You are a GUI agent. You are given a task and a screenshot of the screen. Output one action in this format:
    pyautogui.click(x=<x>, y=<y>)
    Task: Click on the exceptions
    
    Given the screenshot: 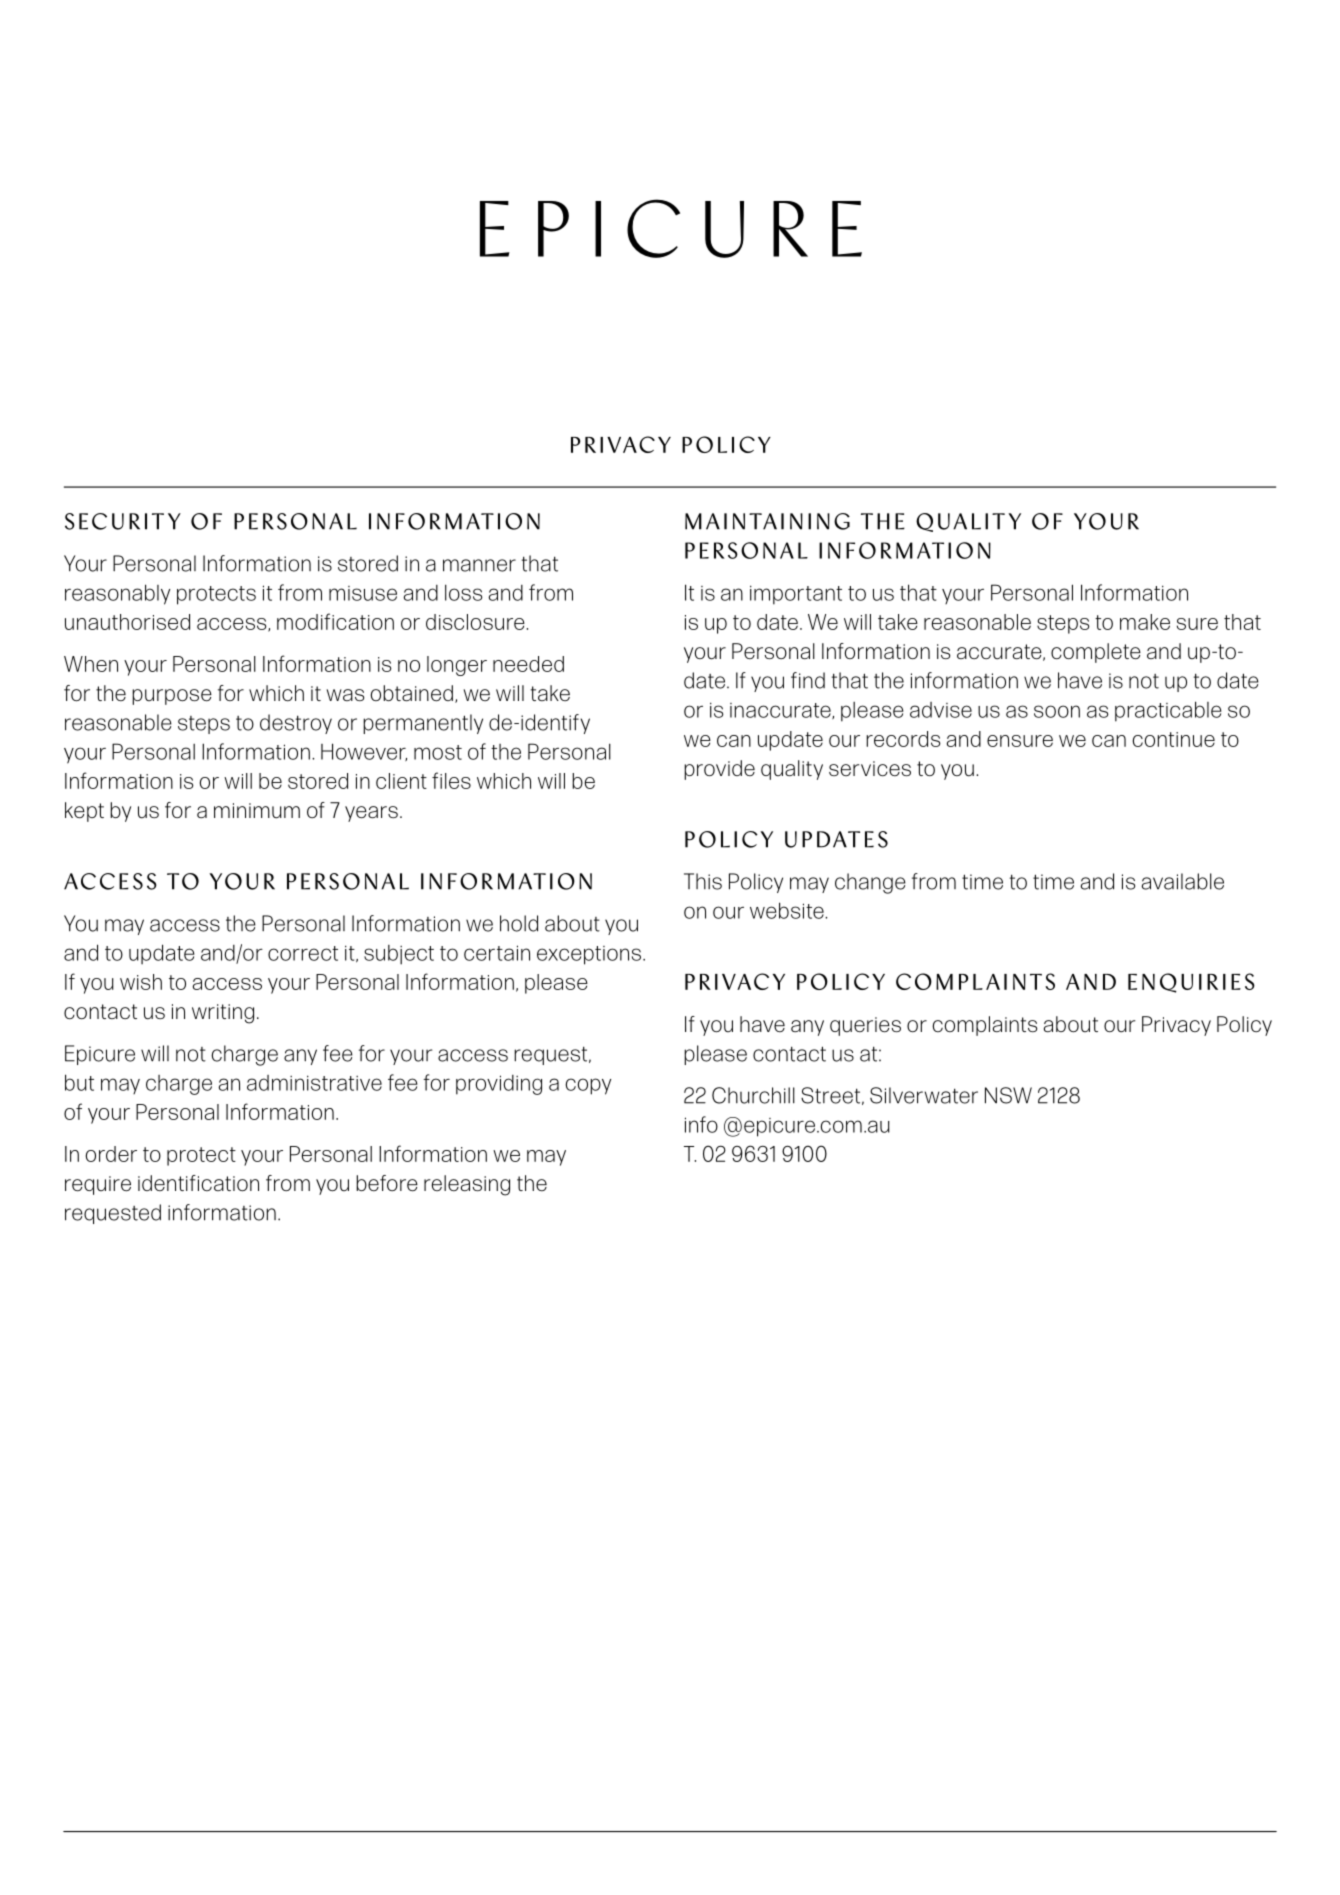 What is the action you would take?
    pyautogui.click(x=590, y=955)
